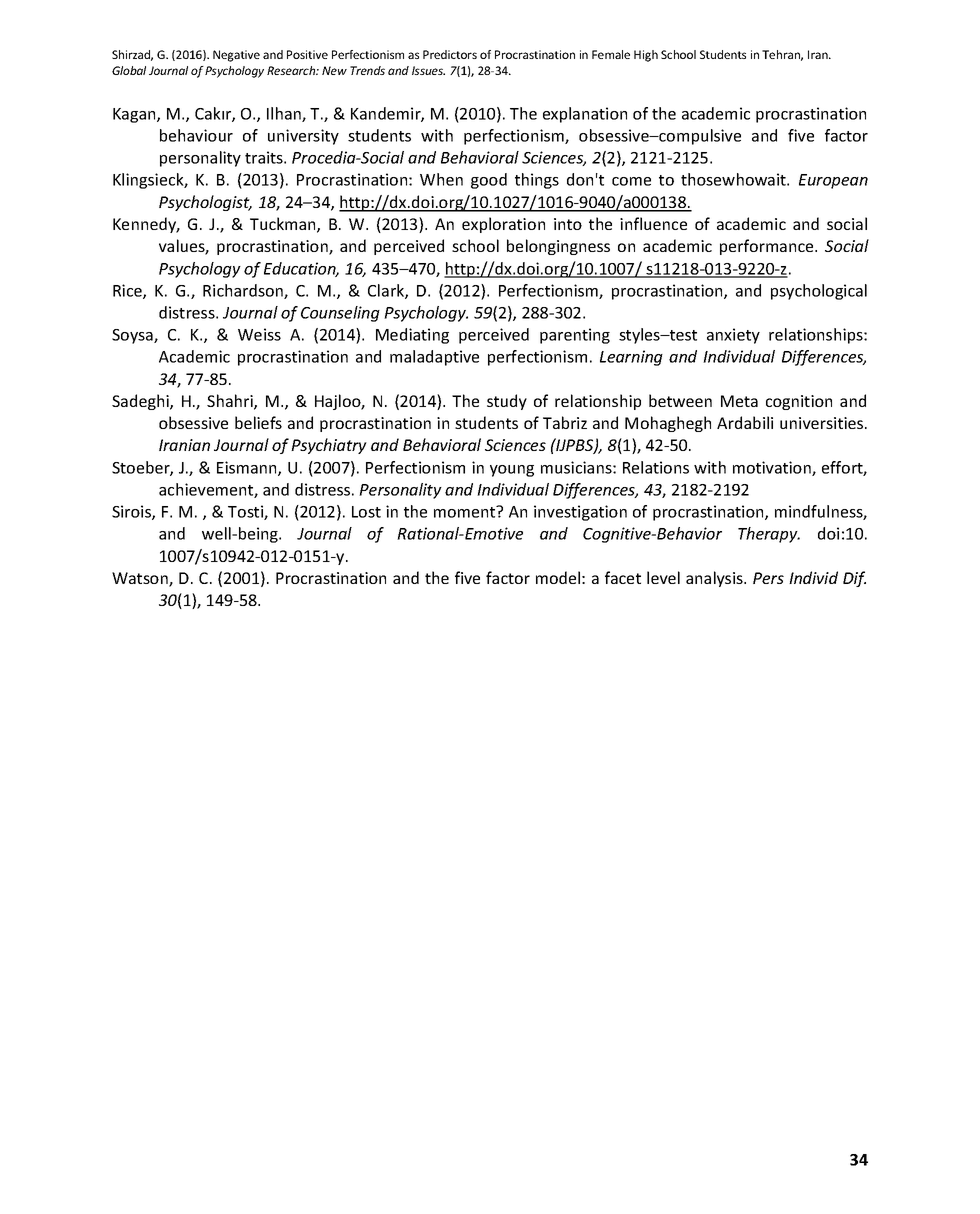 The width and height of the screenshot is (980, 1214). Describe the element at coordinates (259, 334) in the screenshot. I see `Weiss` at that location.
